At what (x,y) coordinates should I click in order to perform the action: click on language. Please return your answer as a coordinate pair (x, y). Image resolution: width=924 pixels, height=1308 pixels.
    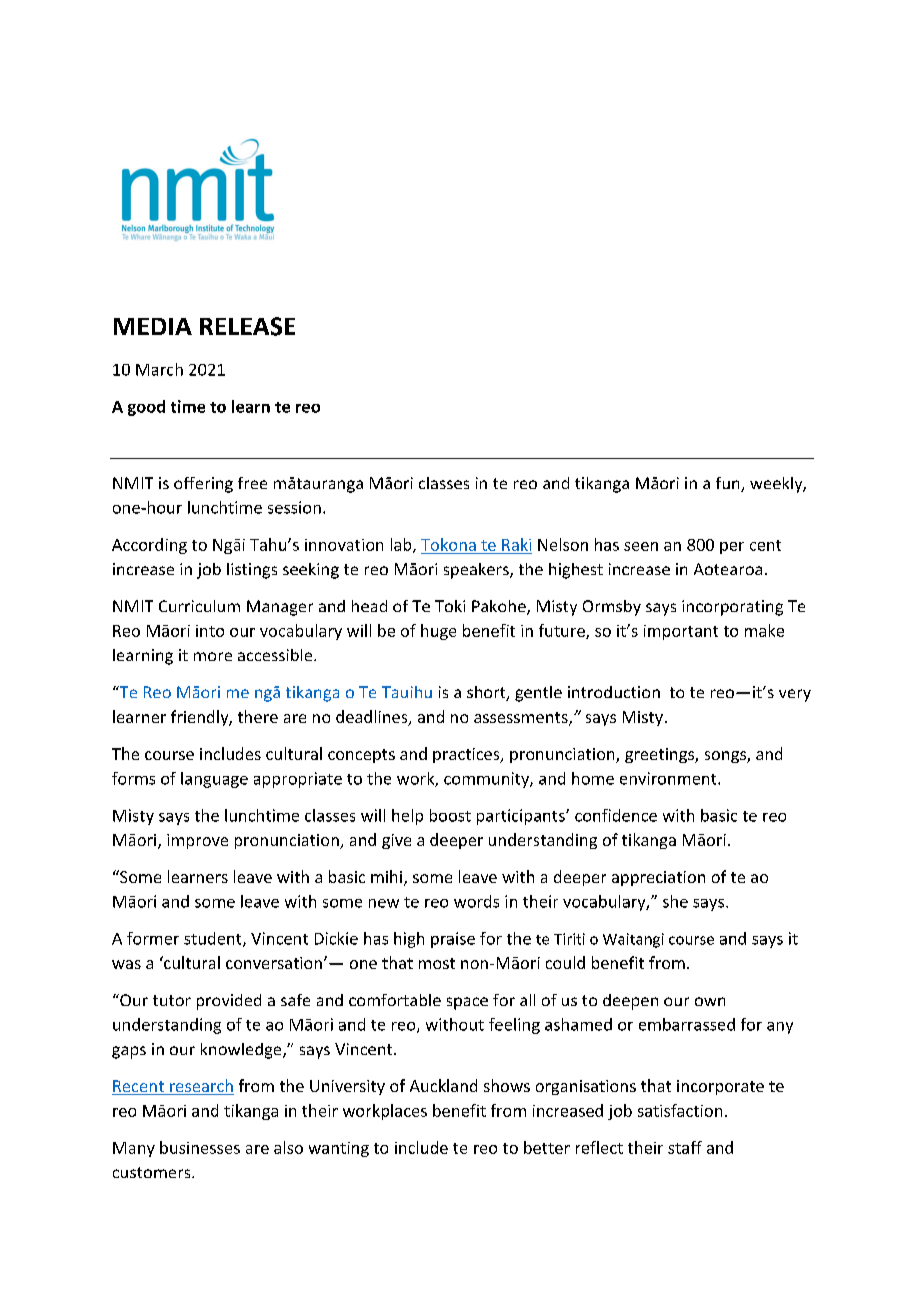
    Looking at the image, I should click on (214, 780).
